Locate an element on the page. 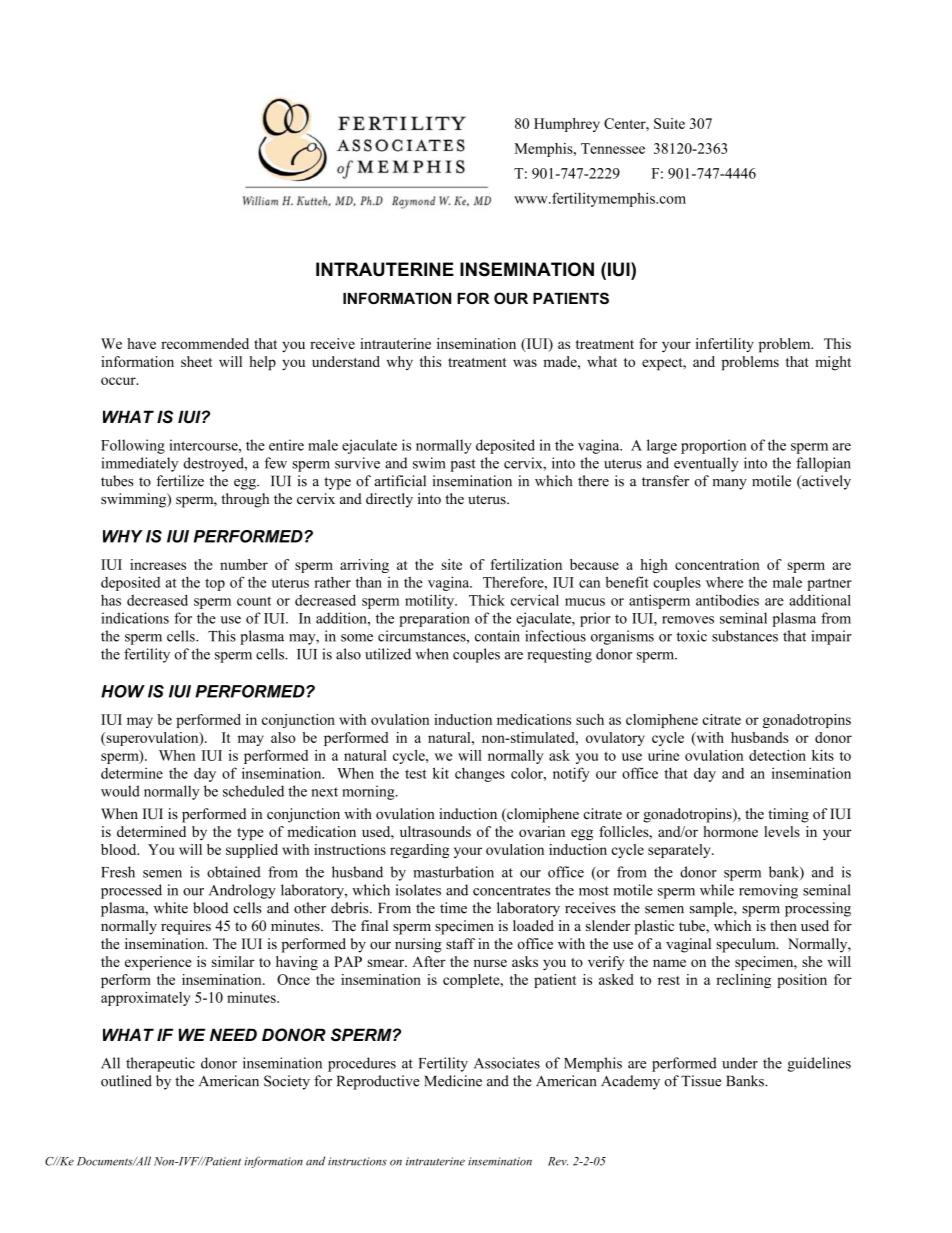  hormone is located at coordinates (730, 831).
